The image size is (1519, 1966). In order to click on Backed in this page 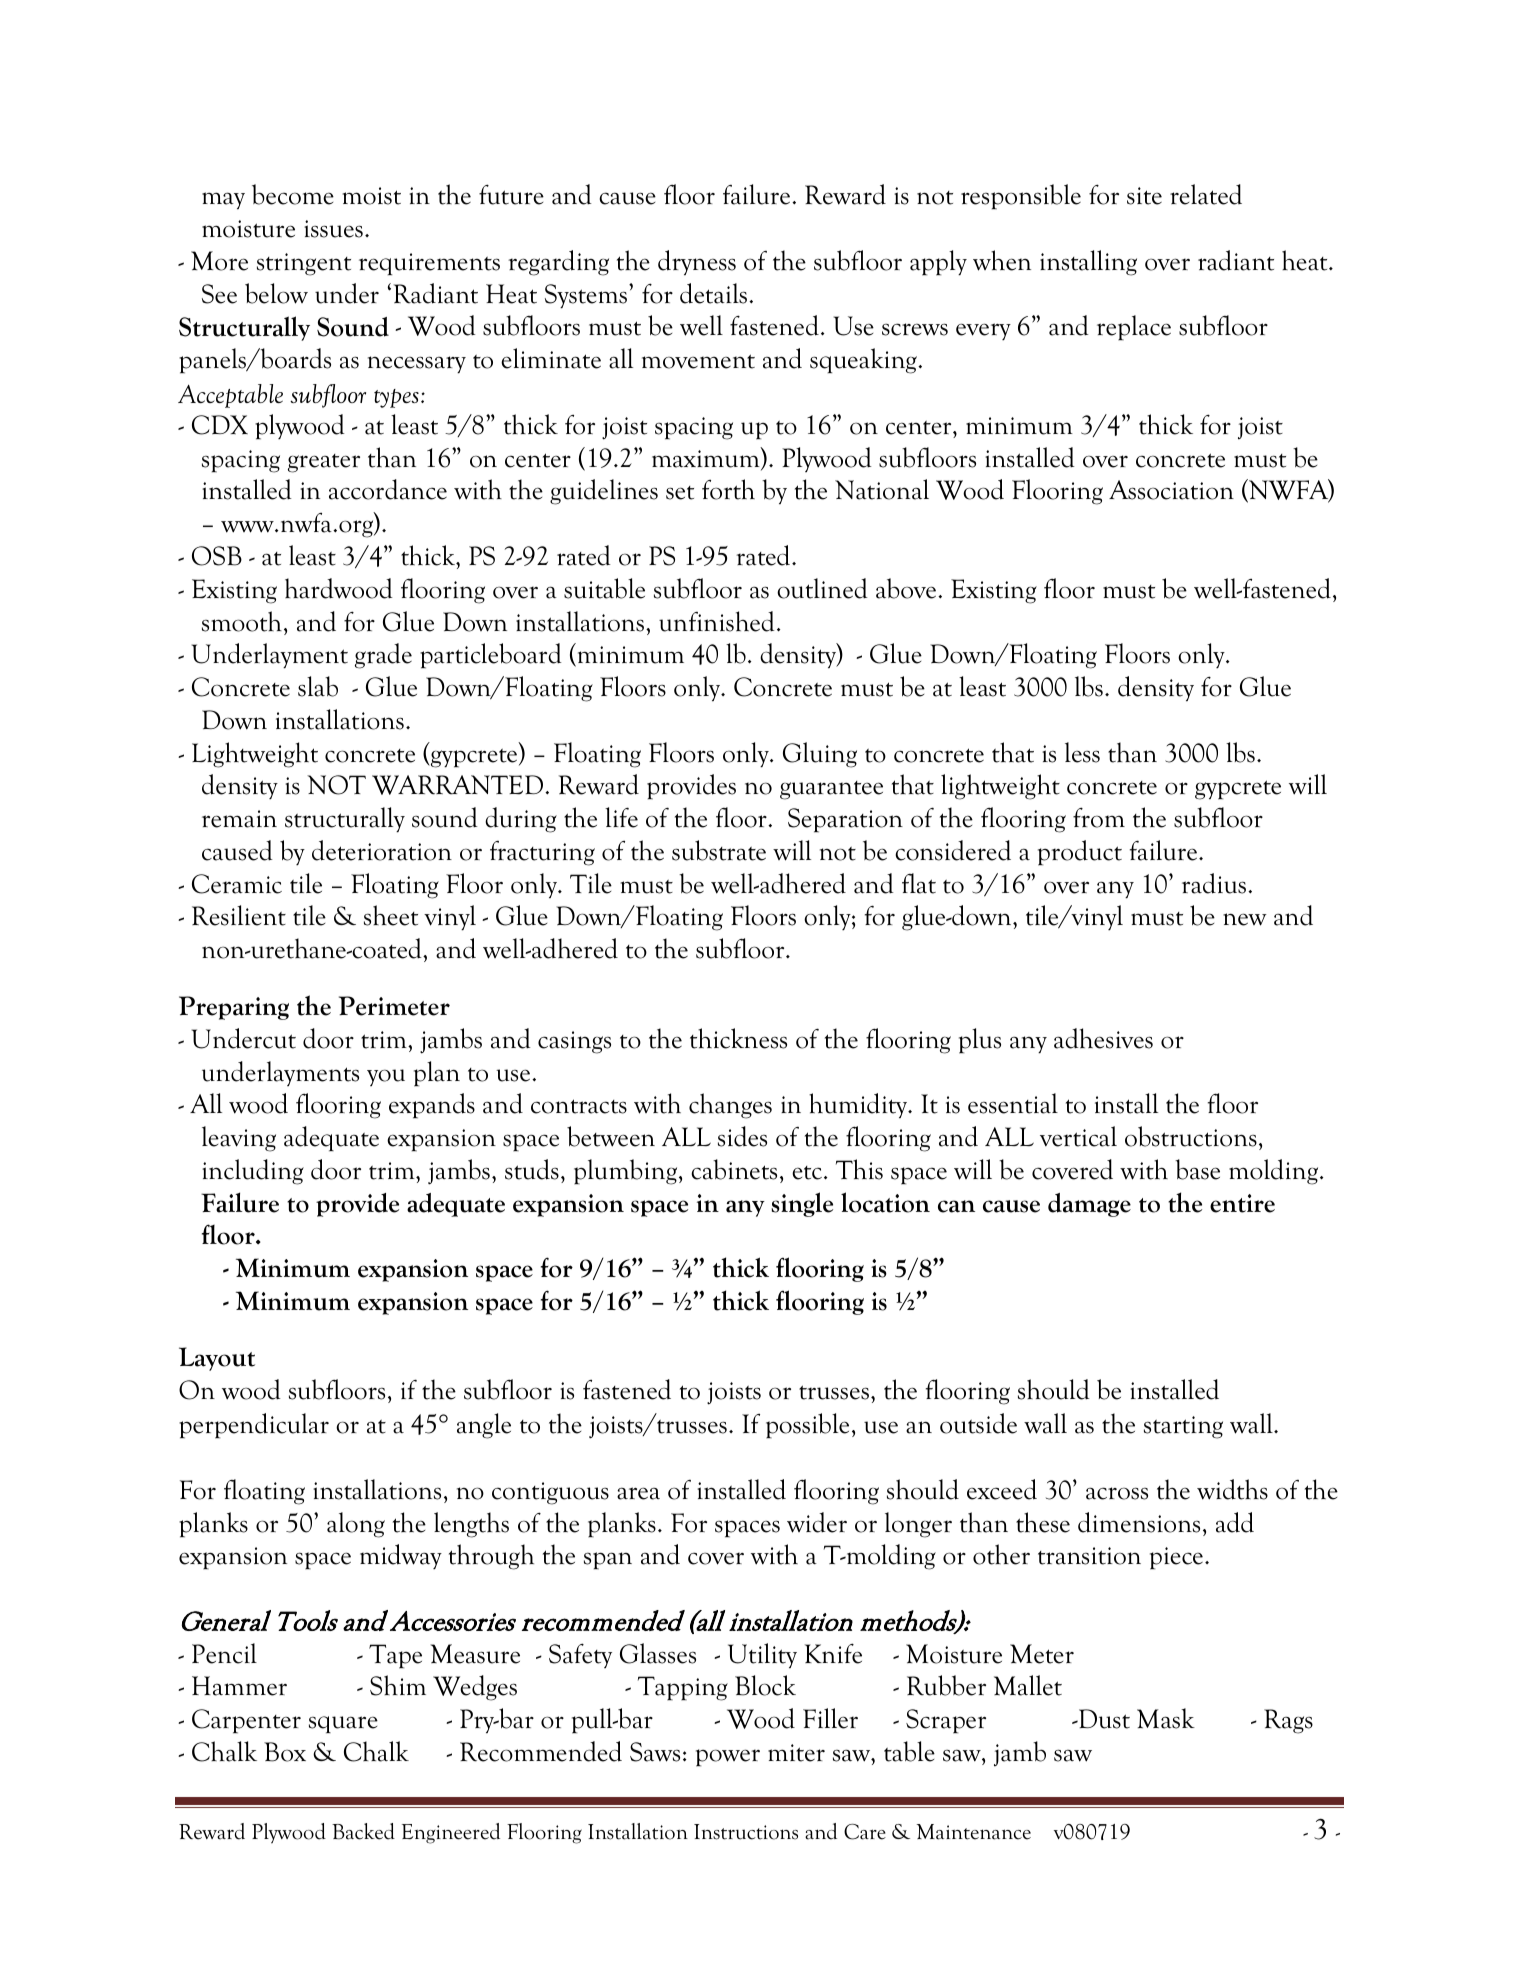, I will do `click(363, 1831)`.
